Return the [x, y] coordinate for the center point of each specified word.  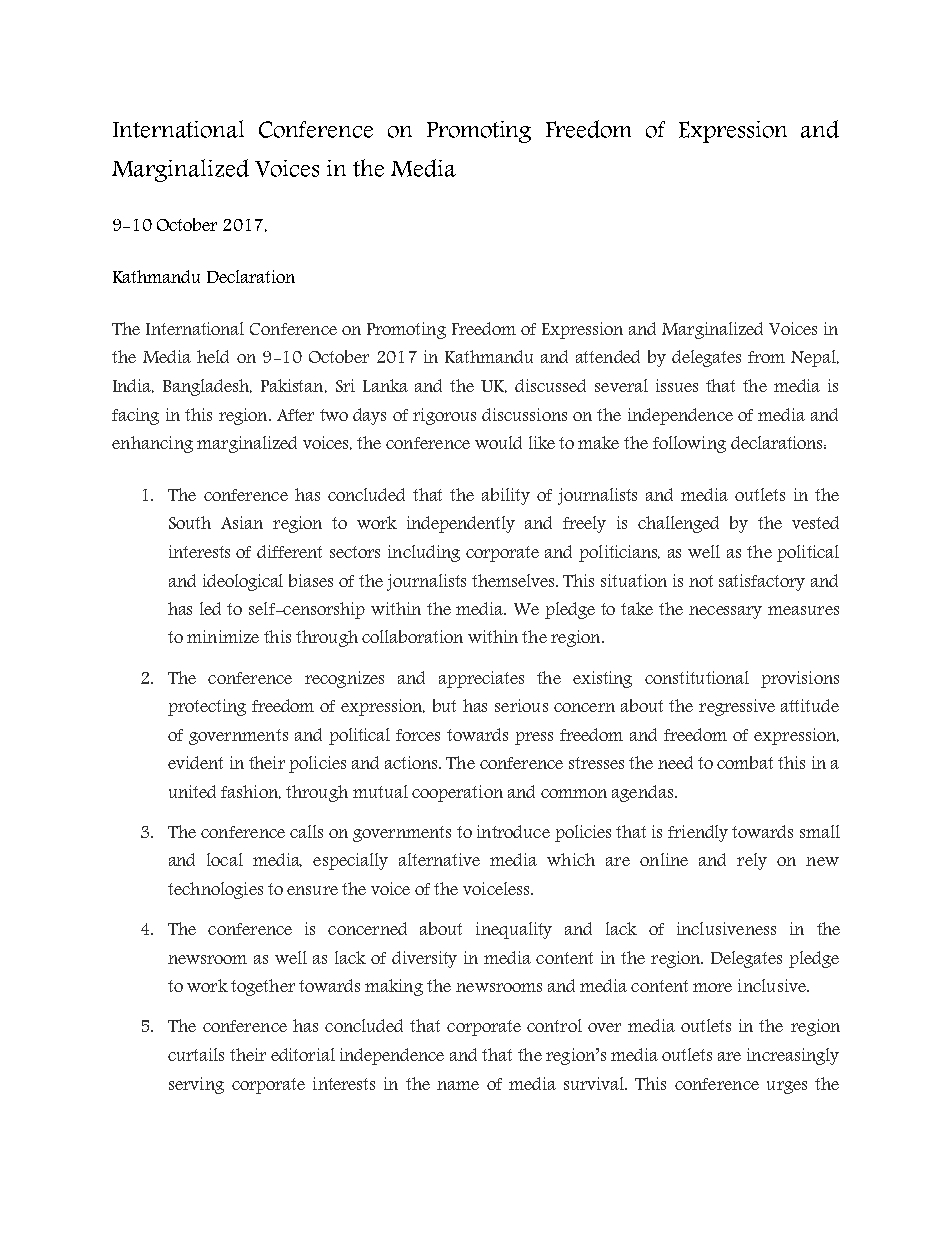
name [458, 1085]
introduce [513, 831]
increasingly [793, 1056]
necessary [725, 612]
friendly [698, 833]
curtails [196, 1054]
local [225, 859]
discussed [550, 385]
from [766, 357]
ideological [243, 582]
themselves [515, 580]
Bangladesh [207, 387]
